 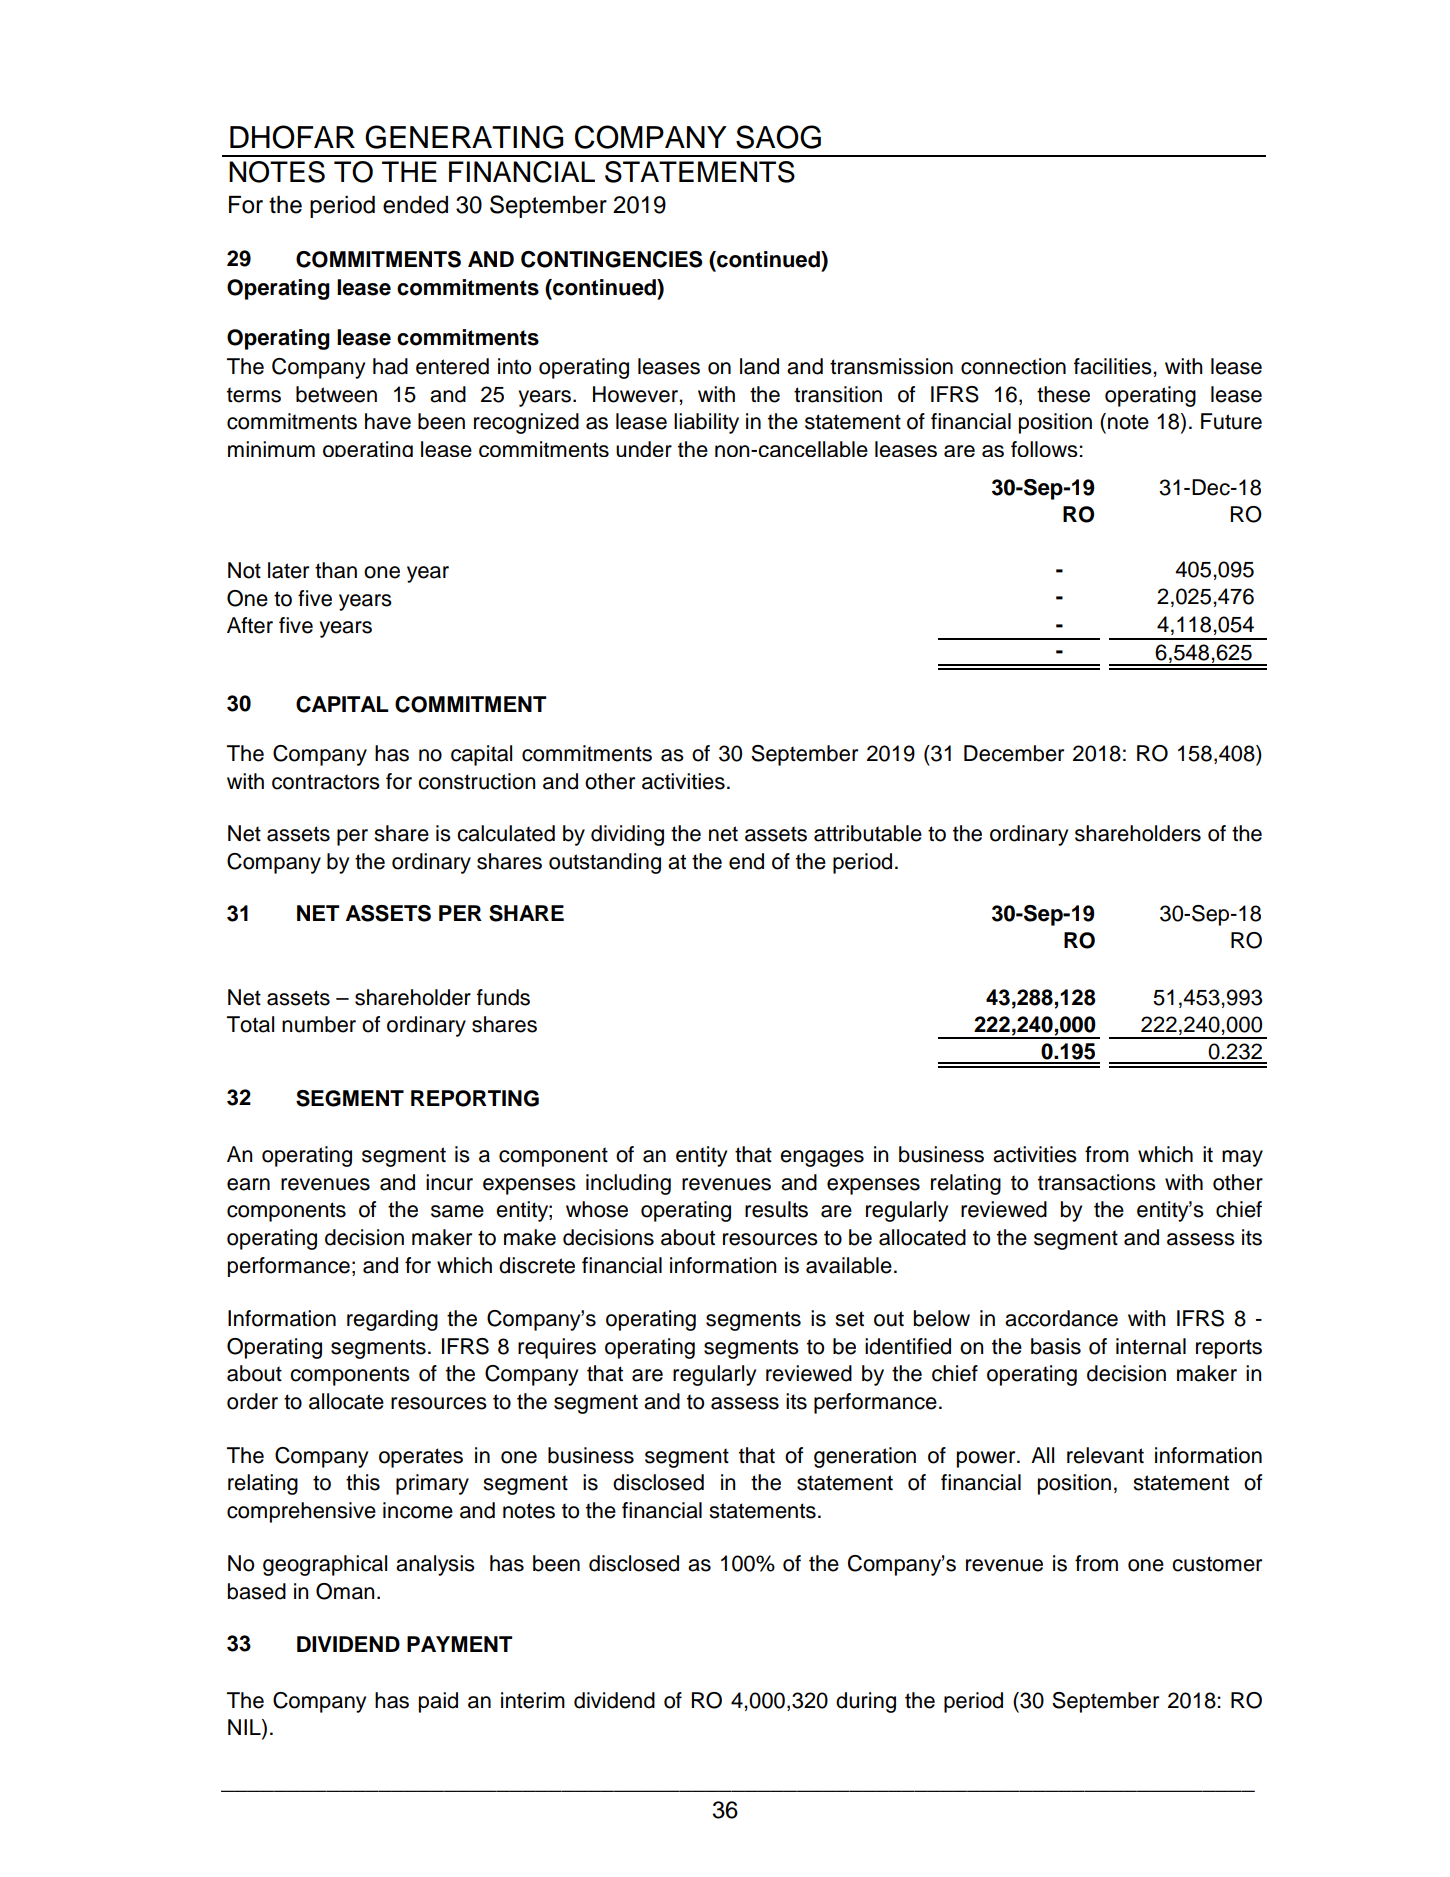 What do you see at coordinates (438, 1702) in the image?
I see `paid` at bounding box center [438, 1702].
